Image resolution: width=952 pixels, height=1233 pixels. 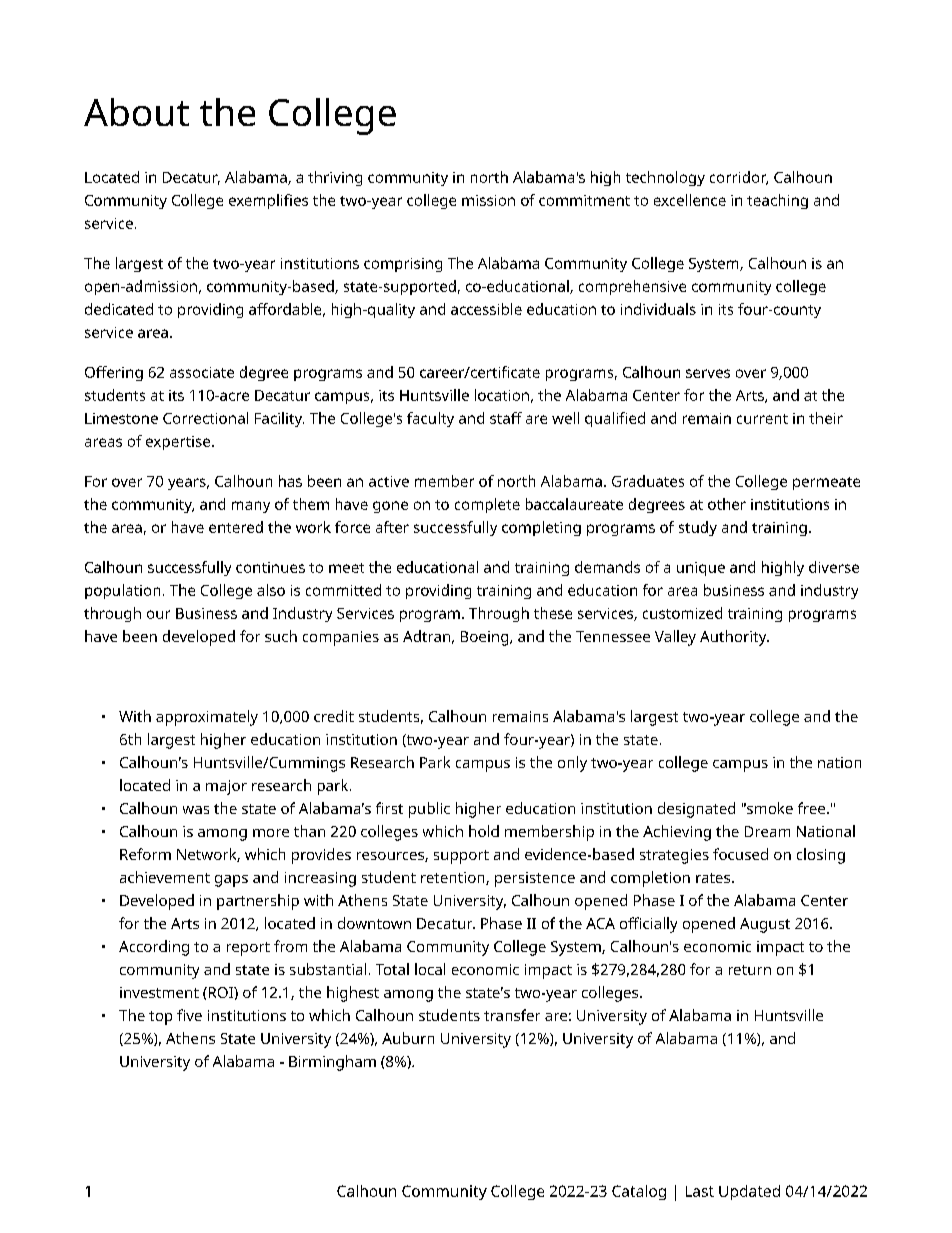 What do you see at coordinates (332, 1063) in the screenshot?
I see `Birmingham` at bounding box center [332, 1063].
